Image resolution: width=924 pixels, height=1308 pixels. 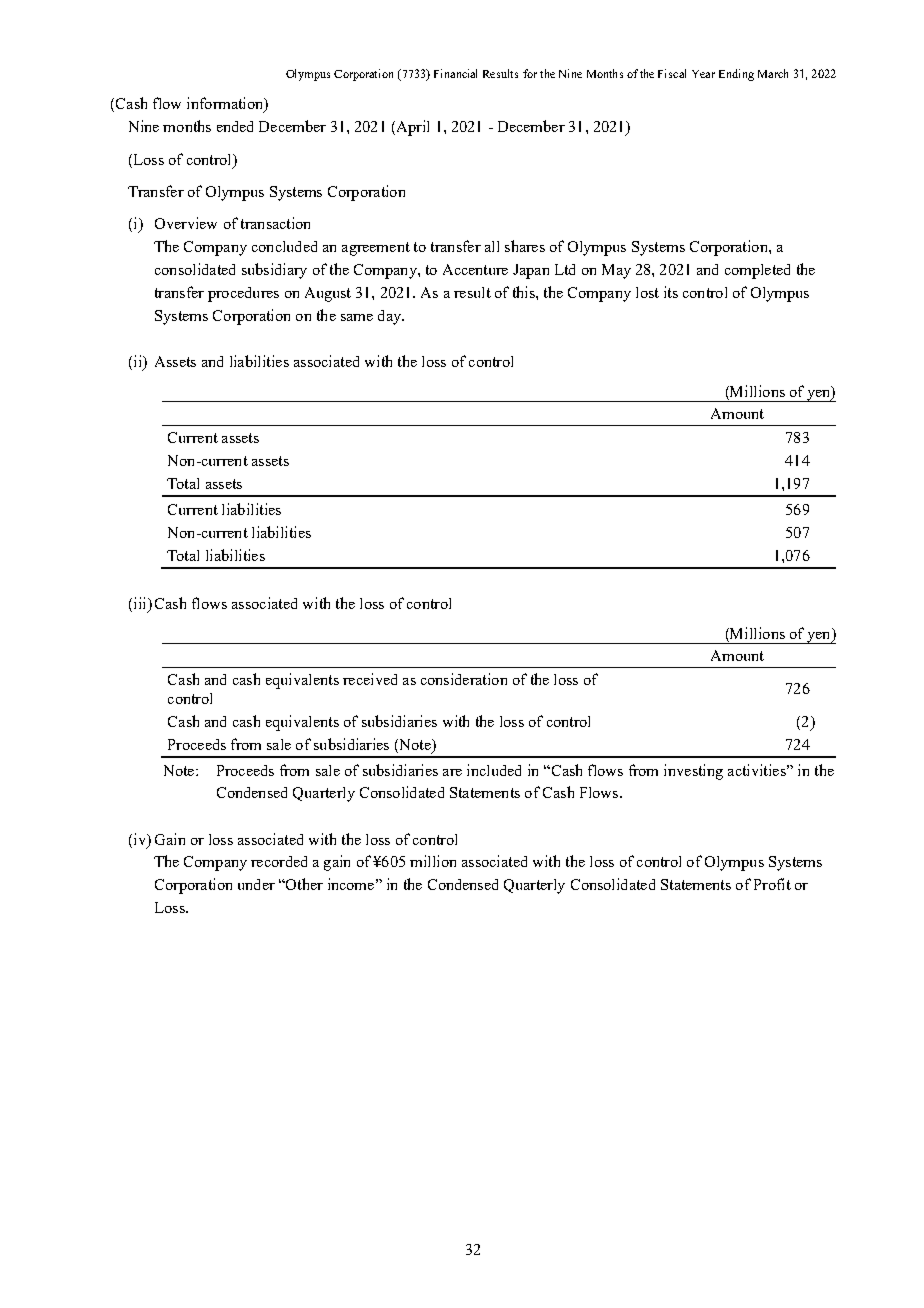 I want to click on Profit, so click(x=772, y=884).
